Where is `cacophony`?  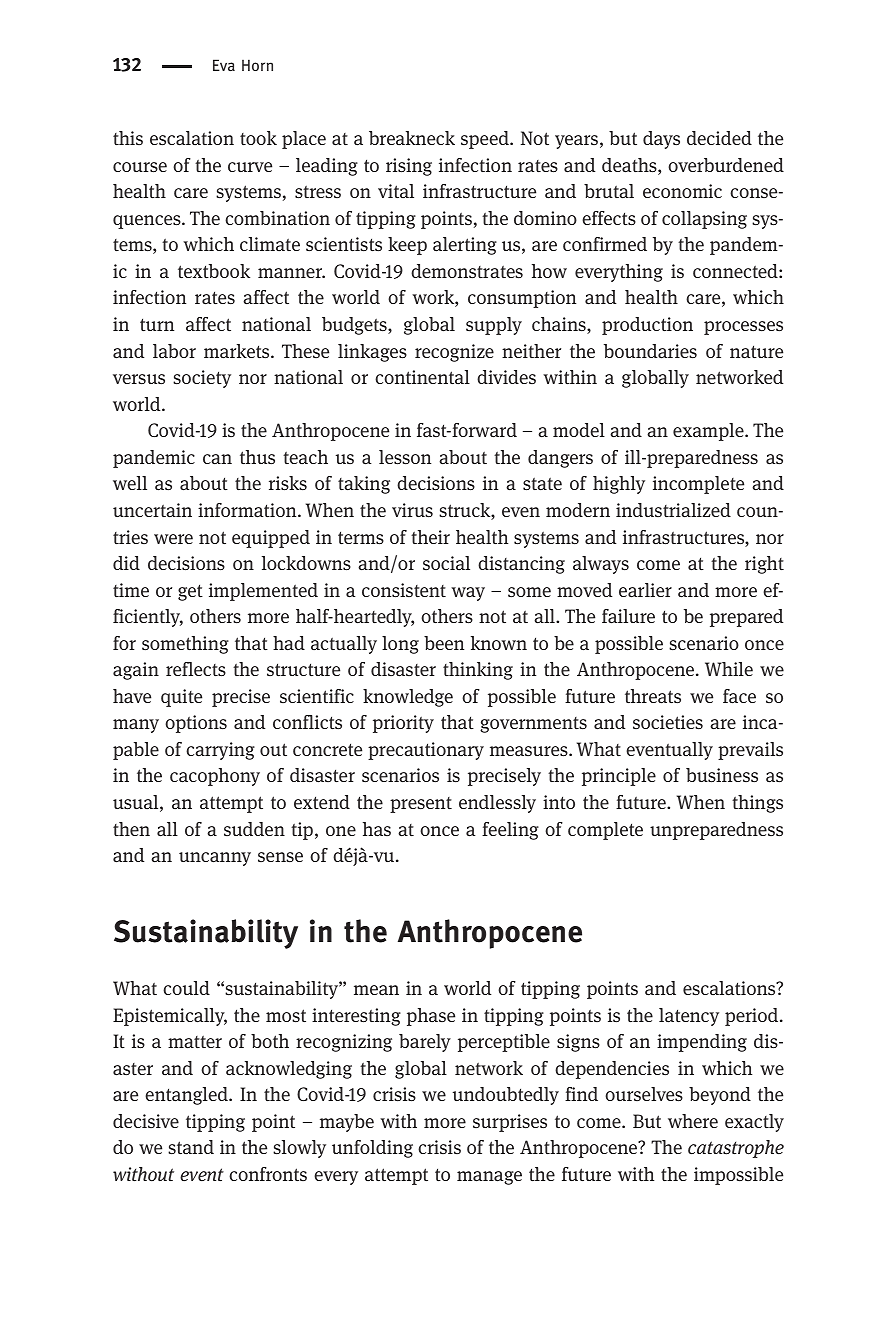
cacophony is located at coordinates (215, 777).
